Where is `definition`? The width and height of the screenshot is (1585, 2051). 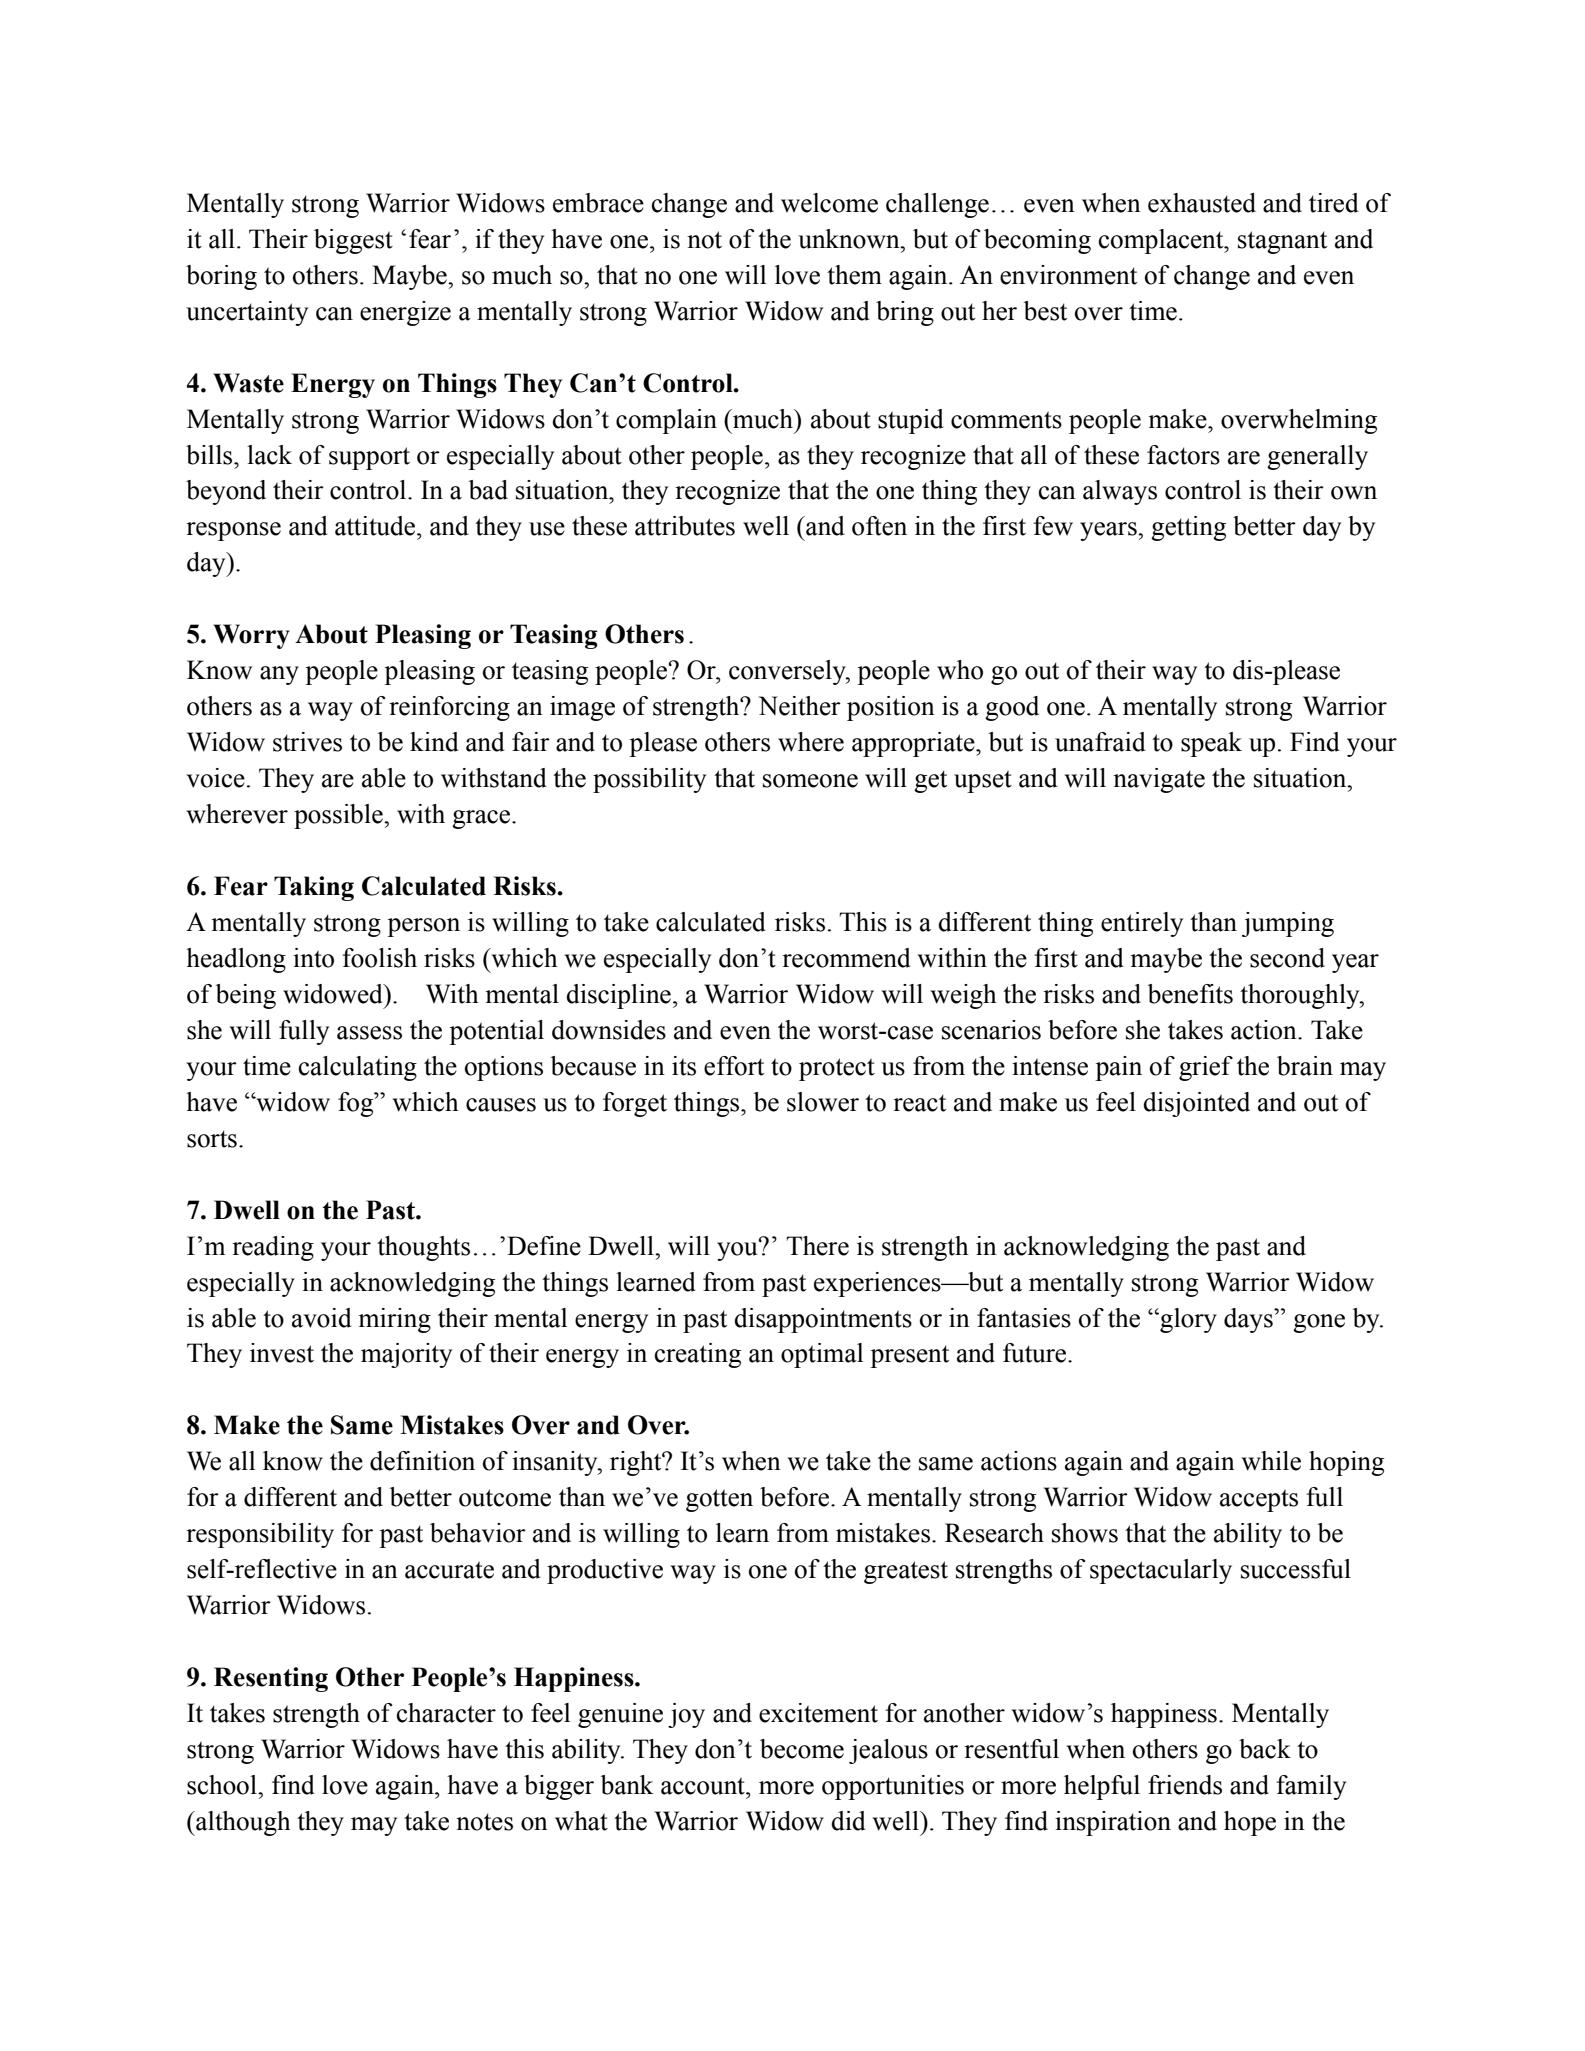 definition is located at coordinates (422, 1461).
